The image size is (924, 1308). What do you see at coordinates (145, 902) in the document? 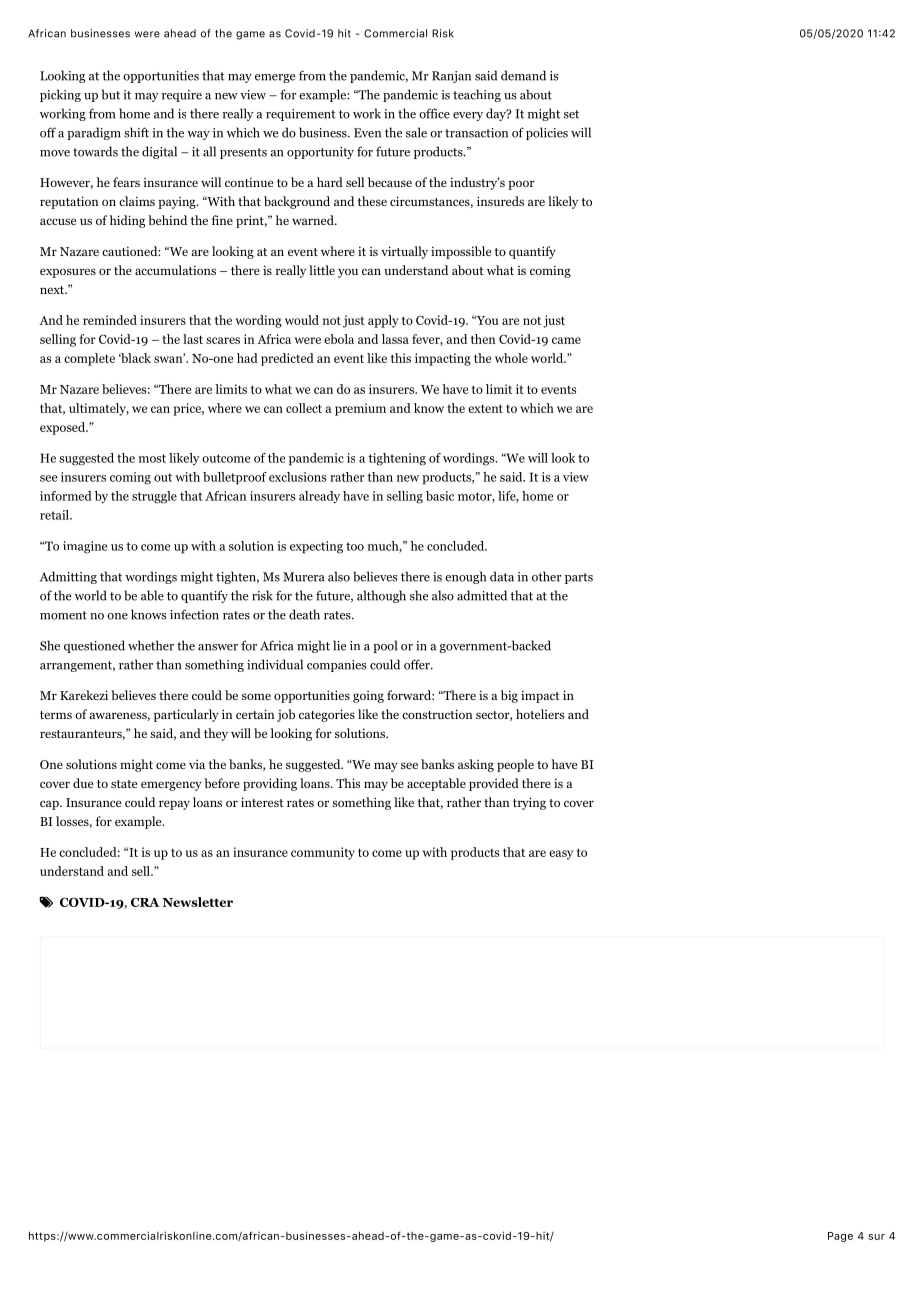
I see `CRA` at bounding box center [145, 902].
